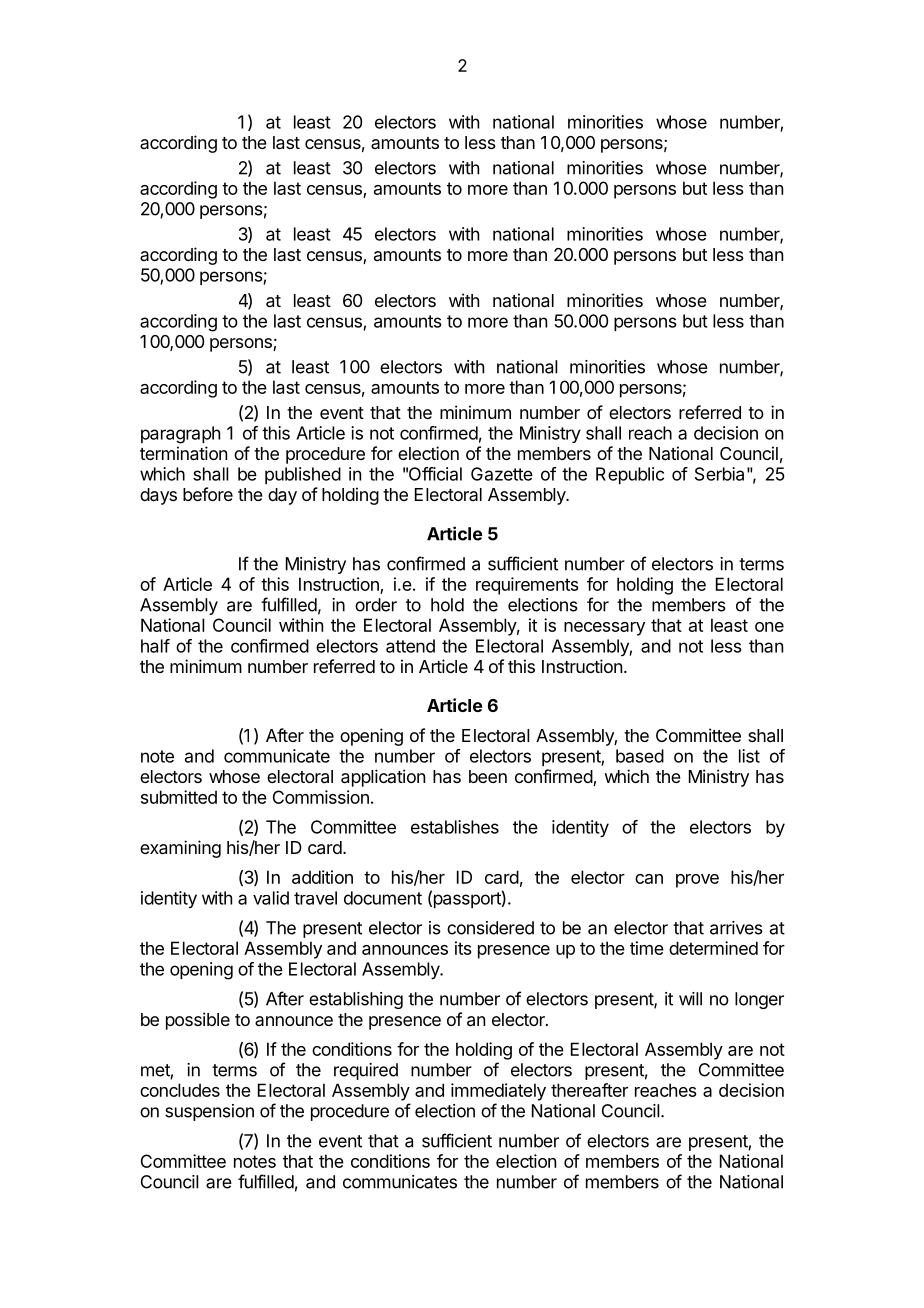 Image resolution: width=924 pixels, height=1308 pixels. I want to click on list, so click(749, 756).
